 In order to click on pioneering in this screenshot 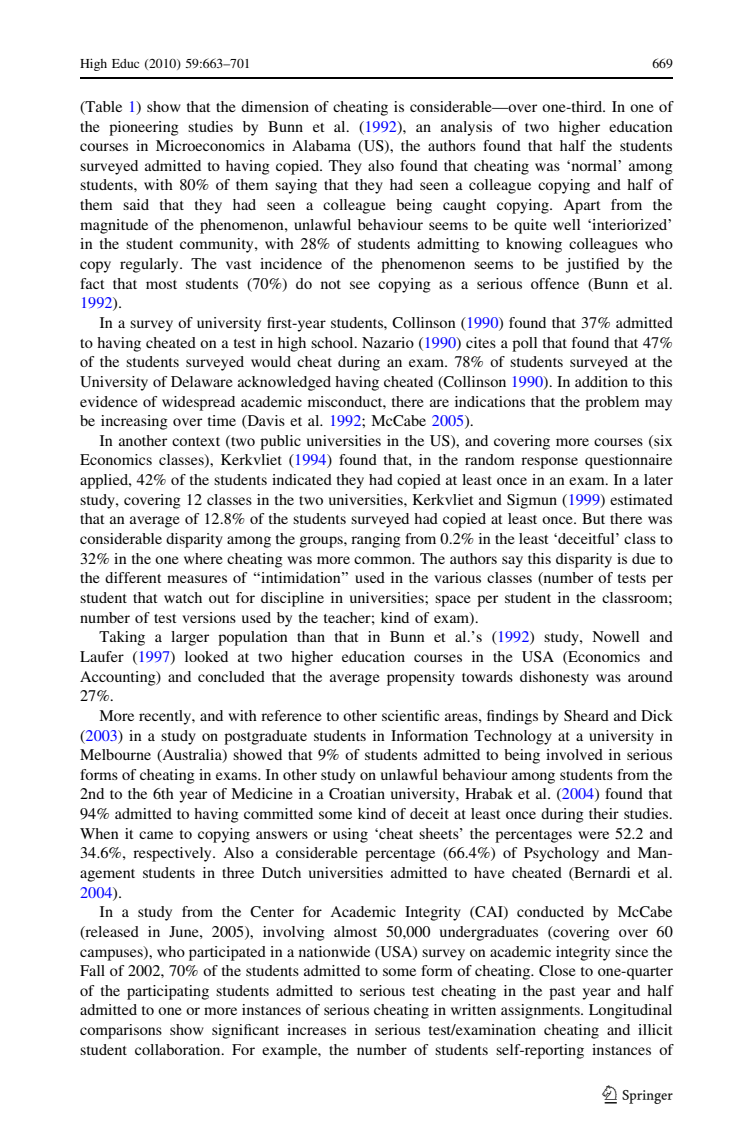, I will do `click(144, 128)`.
